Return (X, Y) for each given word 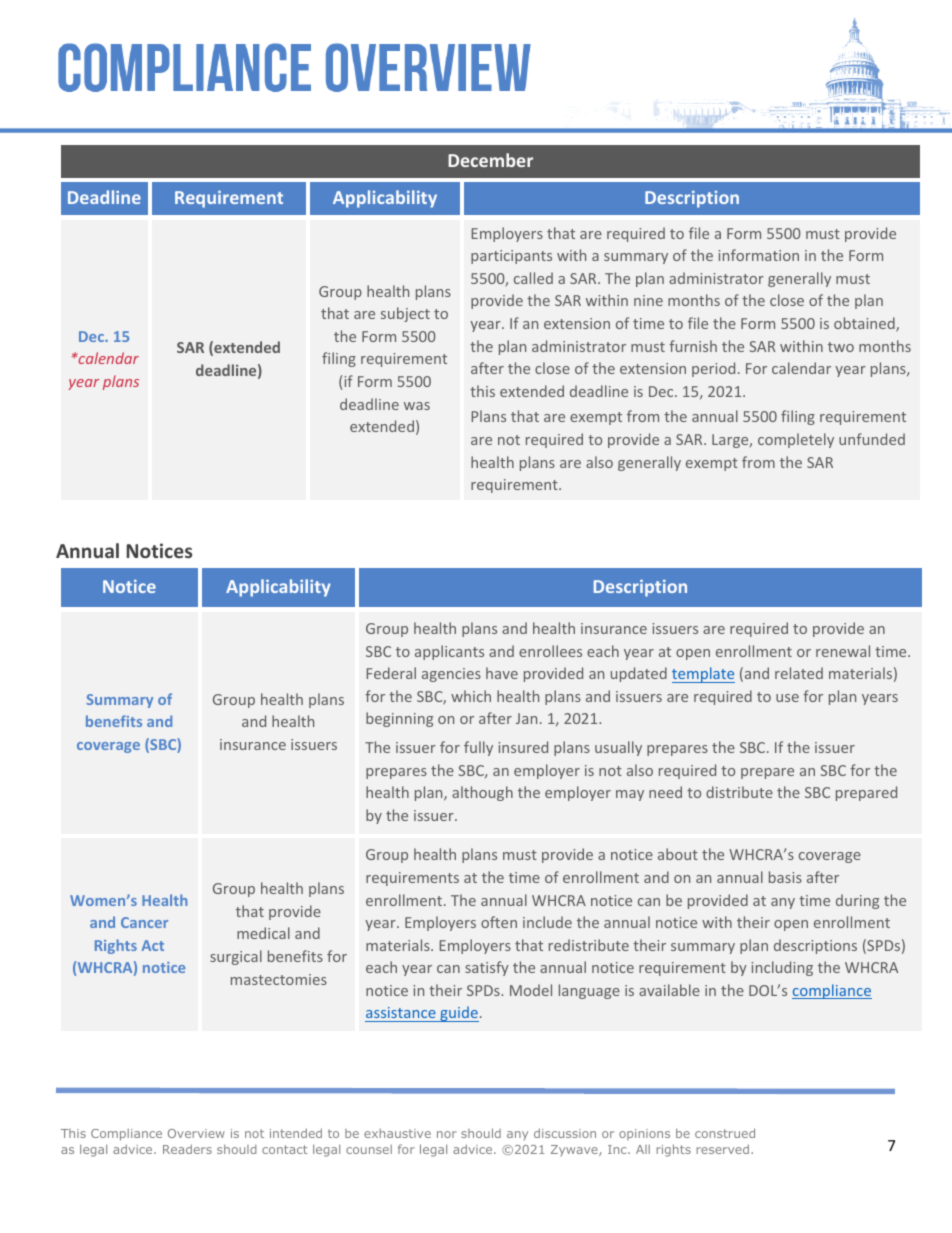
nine (648, 300)
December (490, 160)
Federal (391, 673)
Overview (196, 1133)
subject (405, 314)
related (799, 673)
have (502, 673)
